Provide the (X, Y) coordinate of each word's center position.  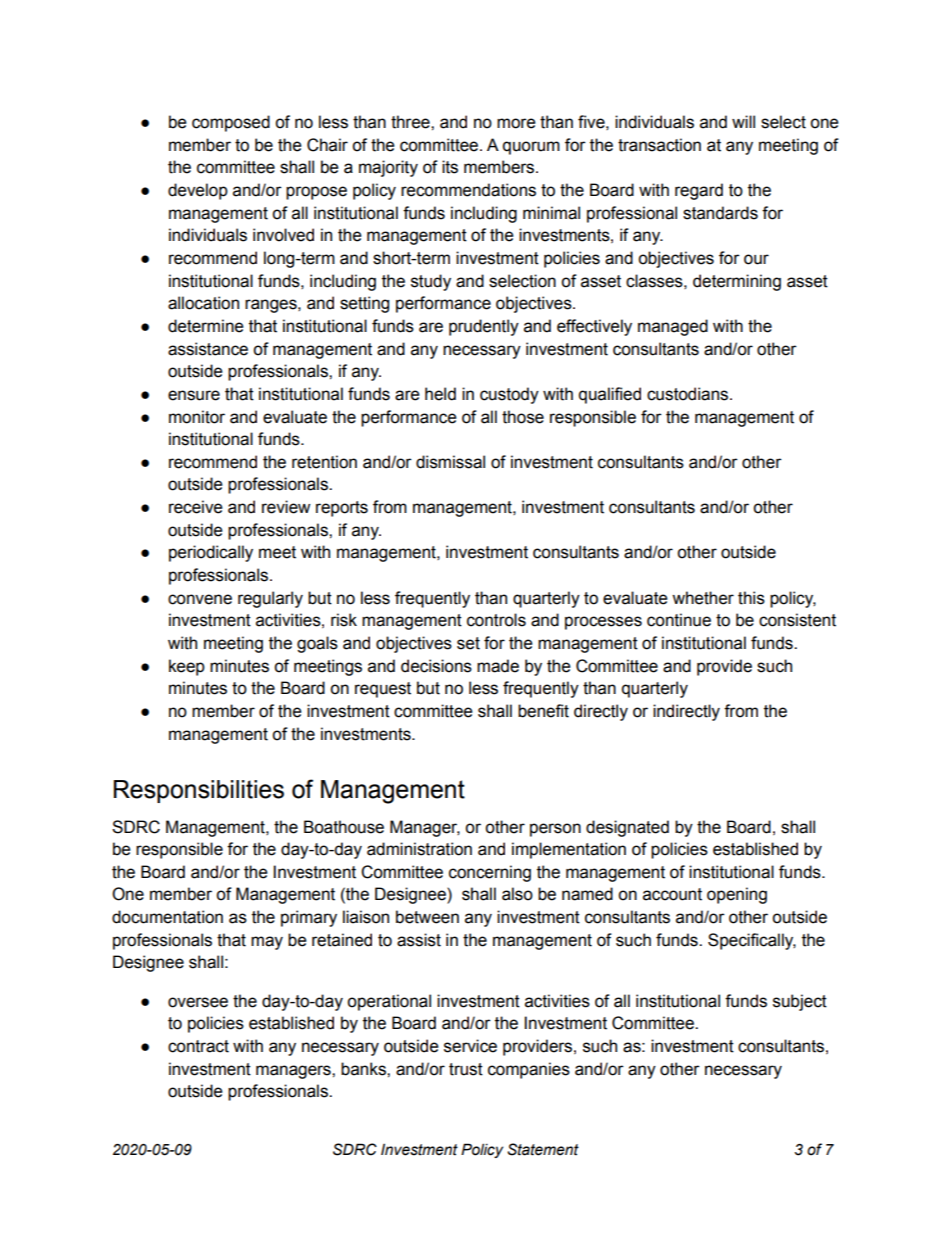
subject (800, 1002)
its (450, 167)
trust (466, 1069)
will (743, 121)
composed (231, 123)
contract (198, 1046)
